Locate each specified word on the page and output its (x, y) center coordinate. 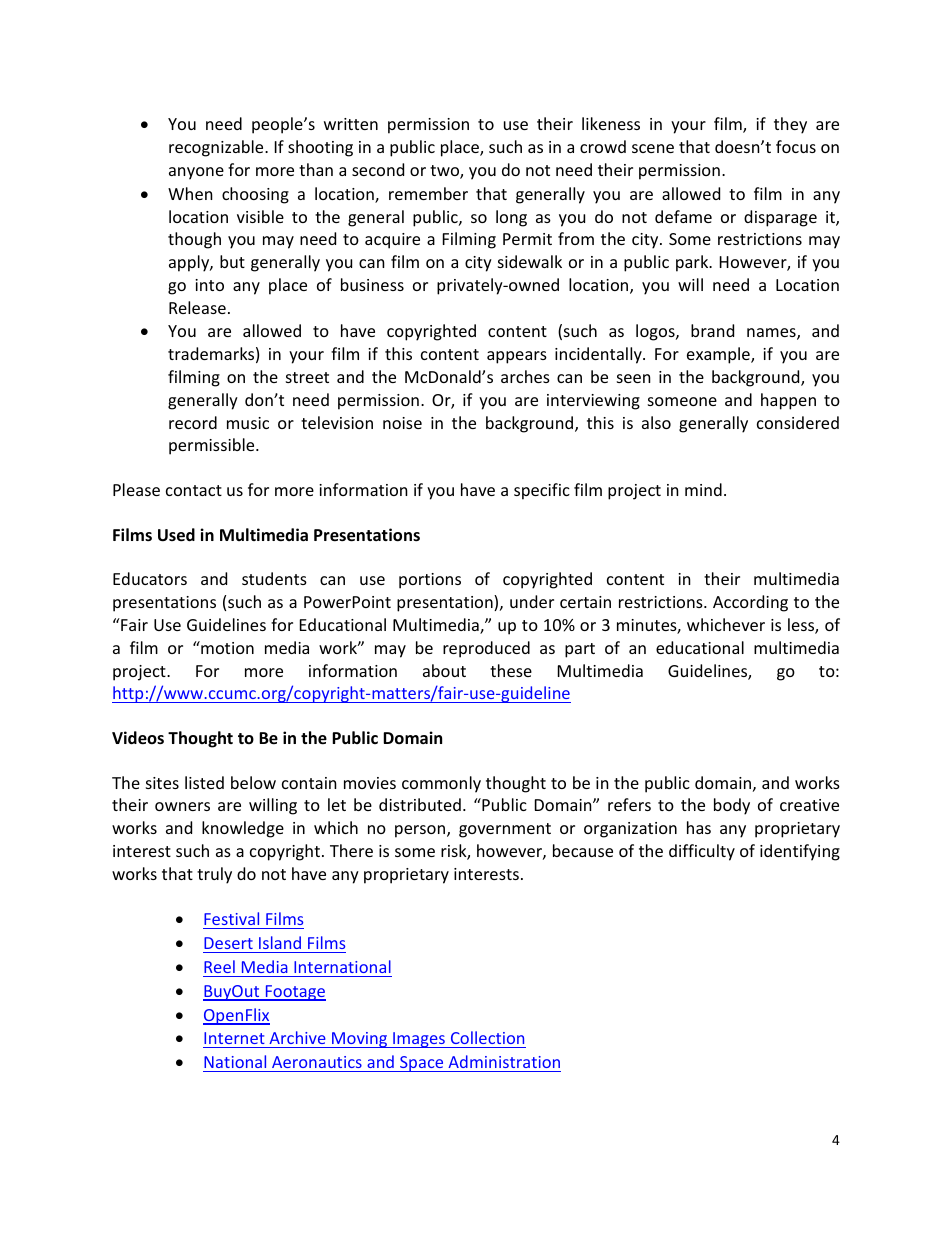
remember (428, 193)
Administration (504, 1061)
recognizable (217, 148)
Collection (487, 1037)
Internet (234, 1038)
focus (796, 146)
